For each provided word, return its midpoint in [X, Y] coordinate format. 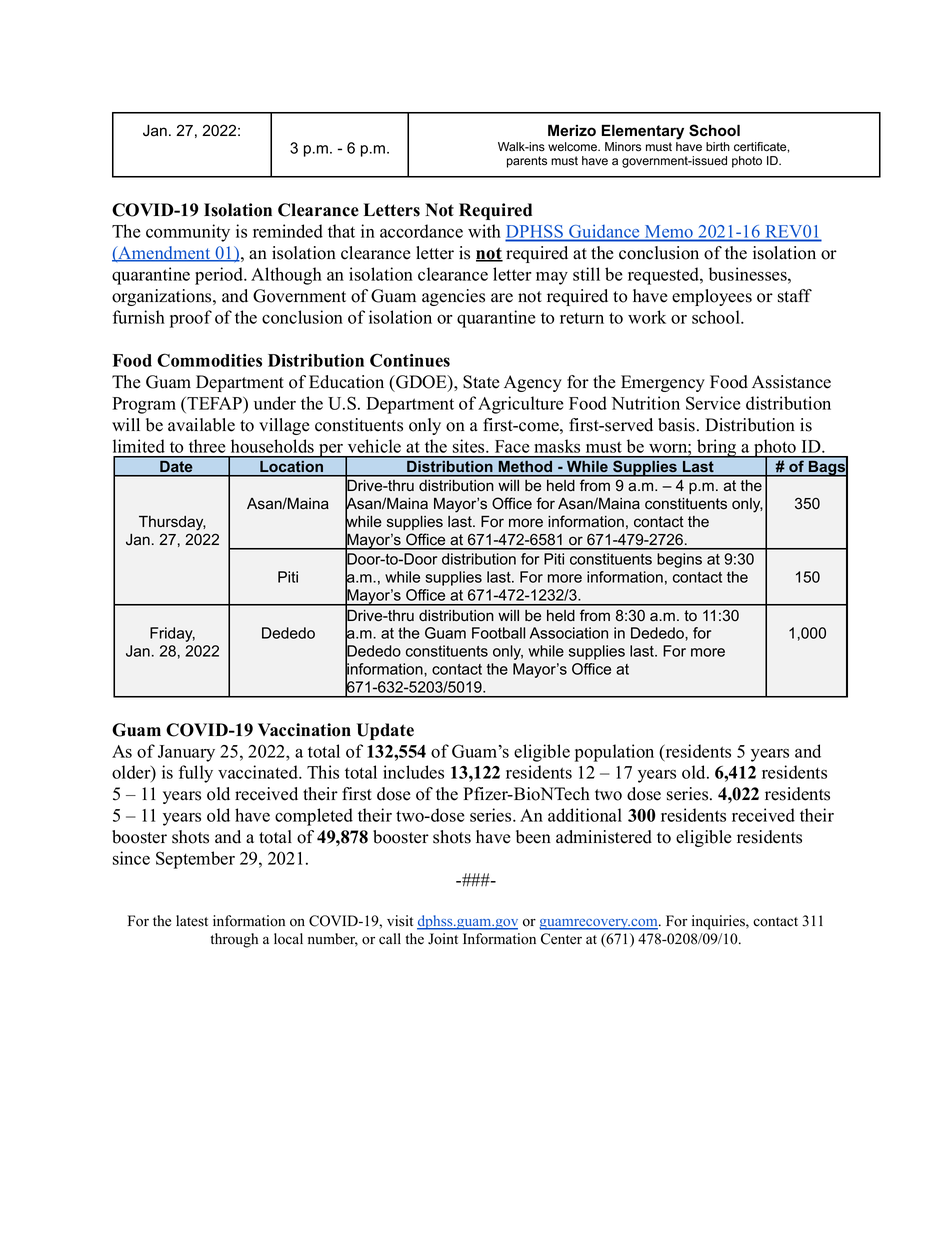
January [186, 753]
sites [470, 446]
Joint [443, 939]
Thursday [172, 523]
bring [716, 448]
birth [718, 147]
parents [527, 162]
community [188, 233]
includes [413, 772]
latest [192, 921]
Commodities [209, 360]
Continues [410, 360]
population [614, 753]
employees [712, 297]
